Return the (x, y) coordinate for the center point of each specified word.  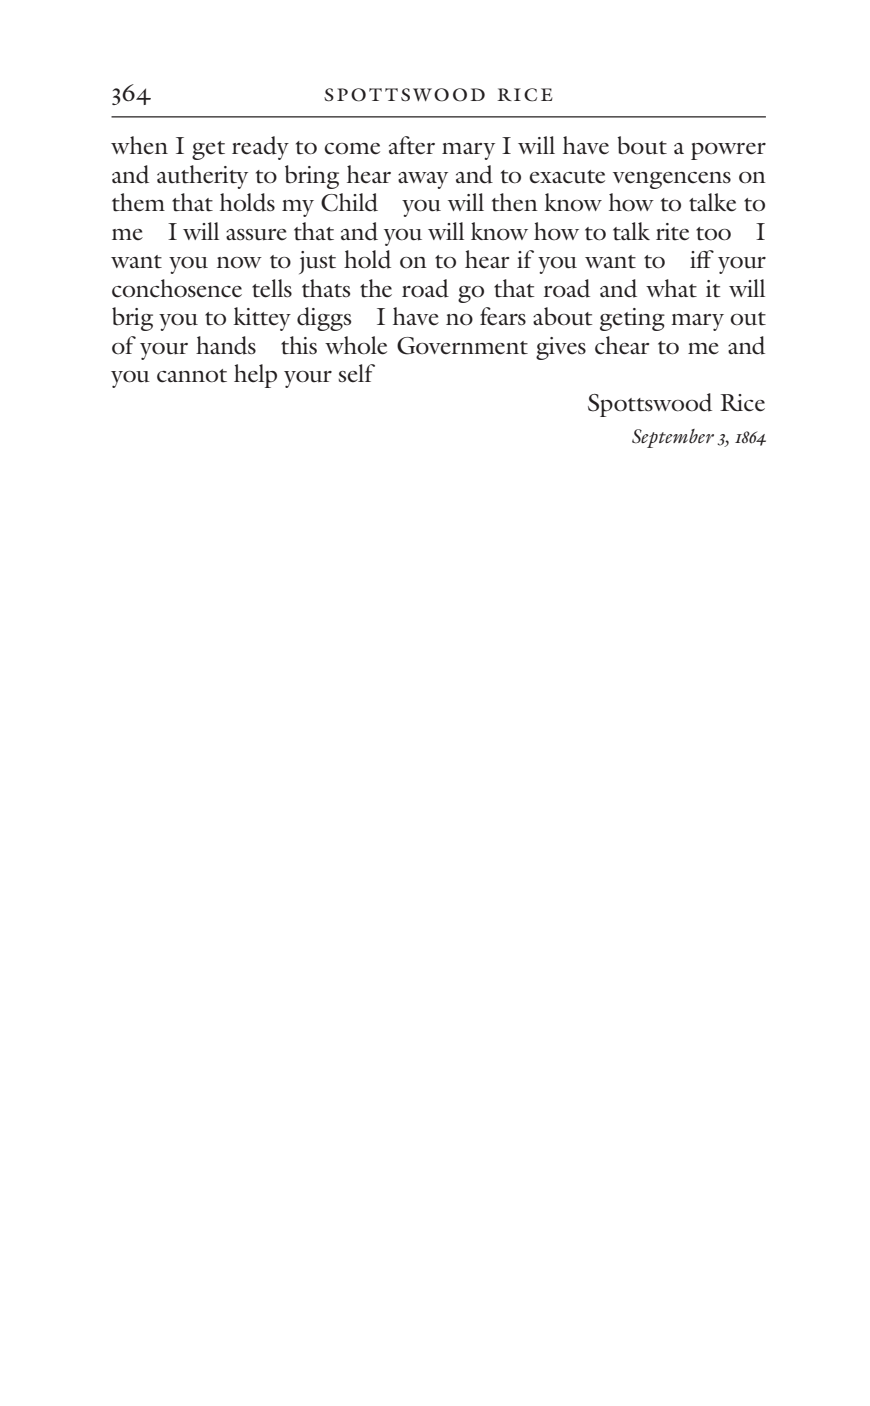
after (412, 145)
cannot (192, 376)
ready (260, 148)
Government (462, 346)
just (317, 262)
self (356, 373)
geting (632, 319)
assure (256, 235)
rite (672, 232)
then (515, 202)
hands (226, 345)
